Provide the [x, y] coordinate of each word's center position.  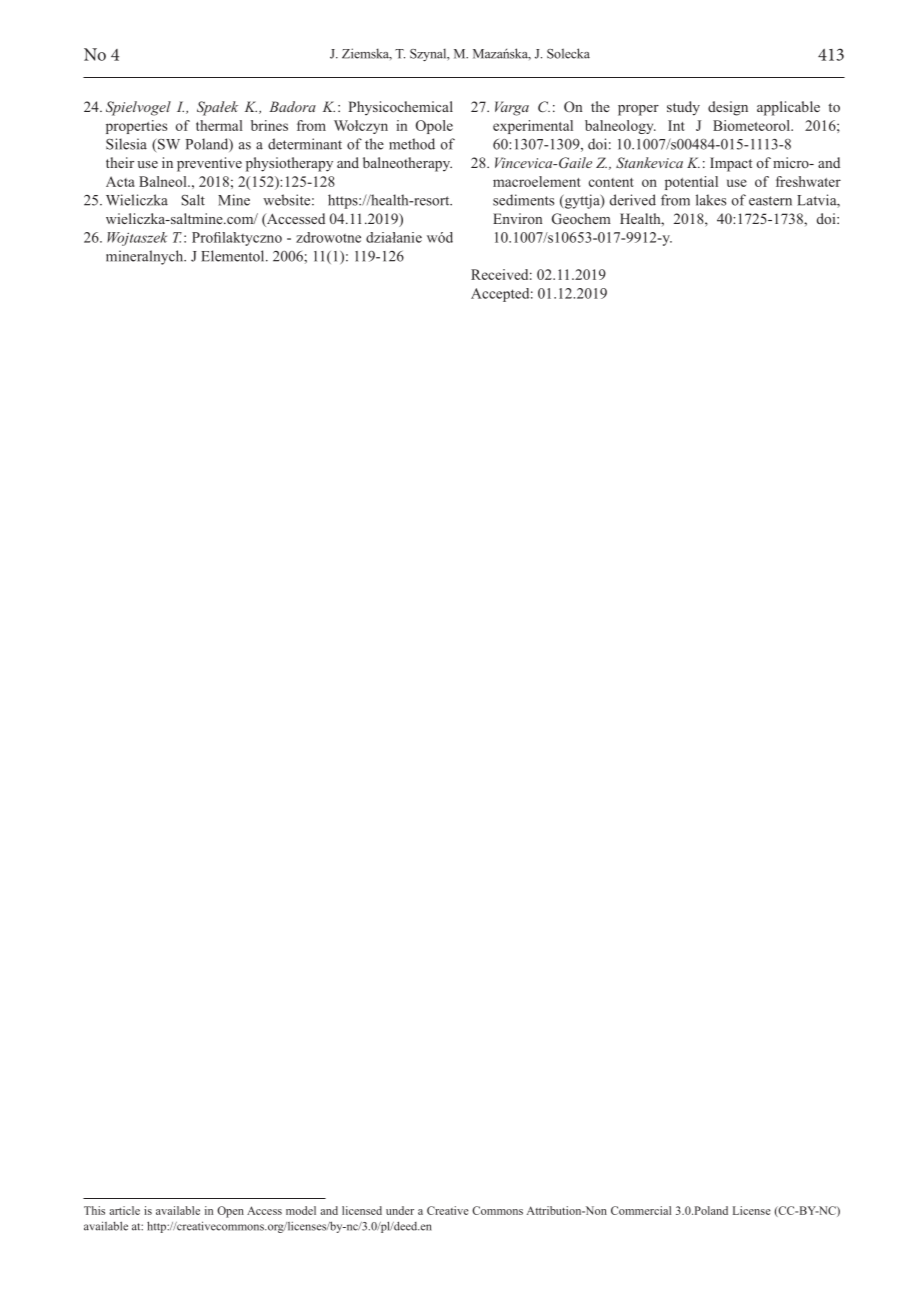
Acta [120, 181]
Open [230, 1212]
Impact [731, 164]
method [412, 144]
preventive [209, 164]
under [400, 1210]
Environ [517, 218]
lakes [711, 200]
